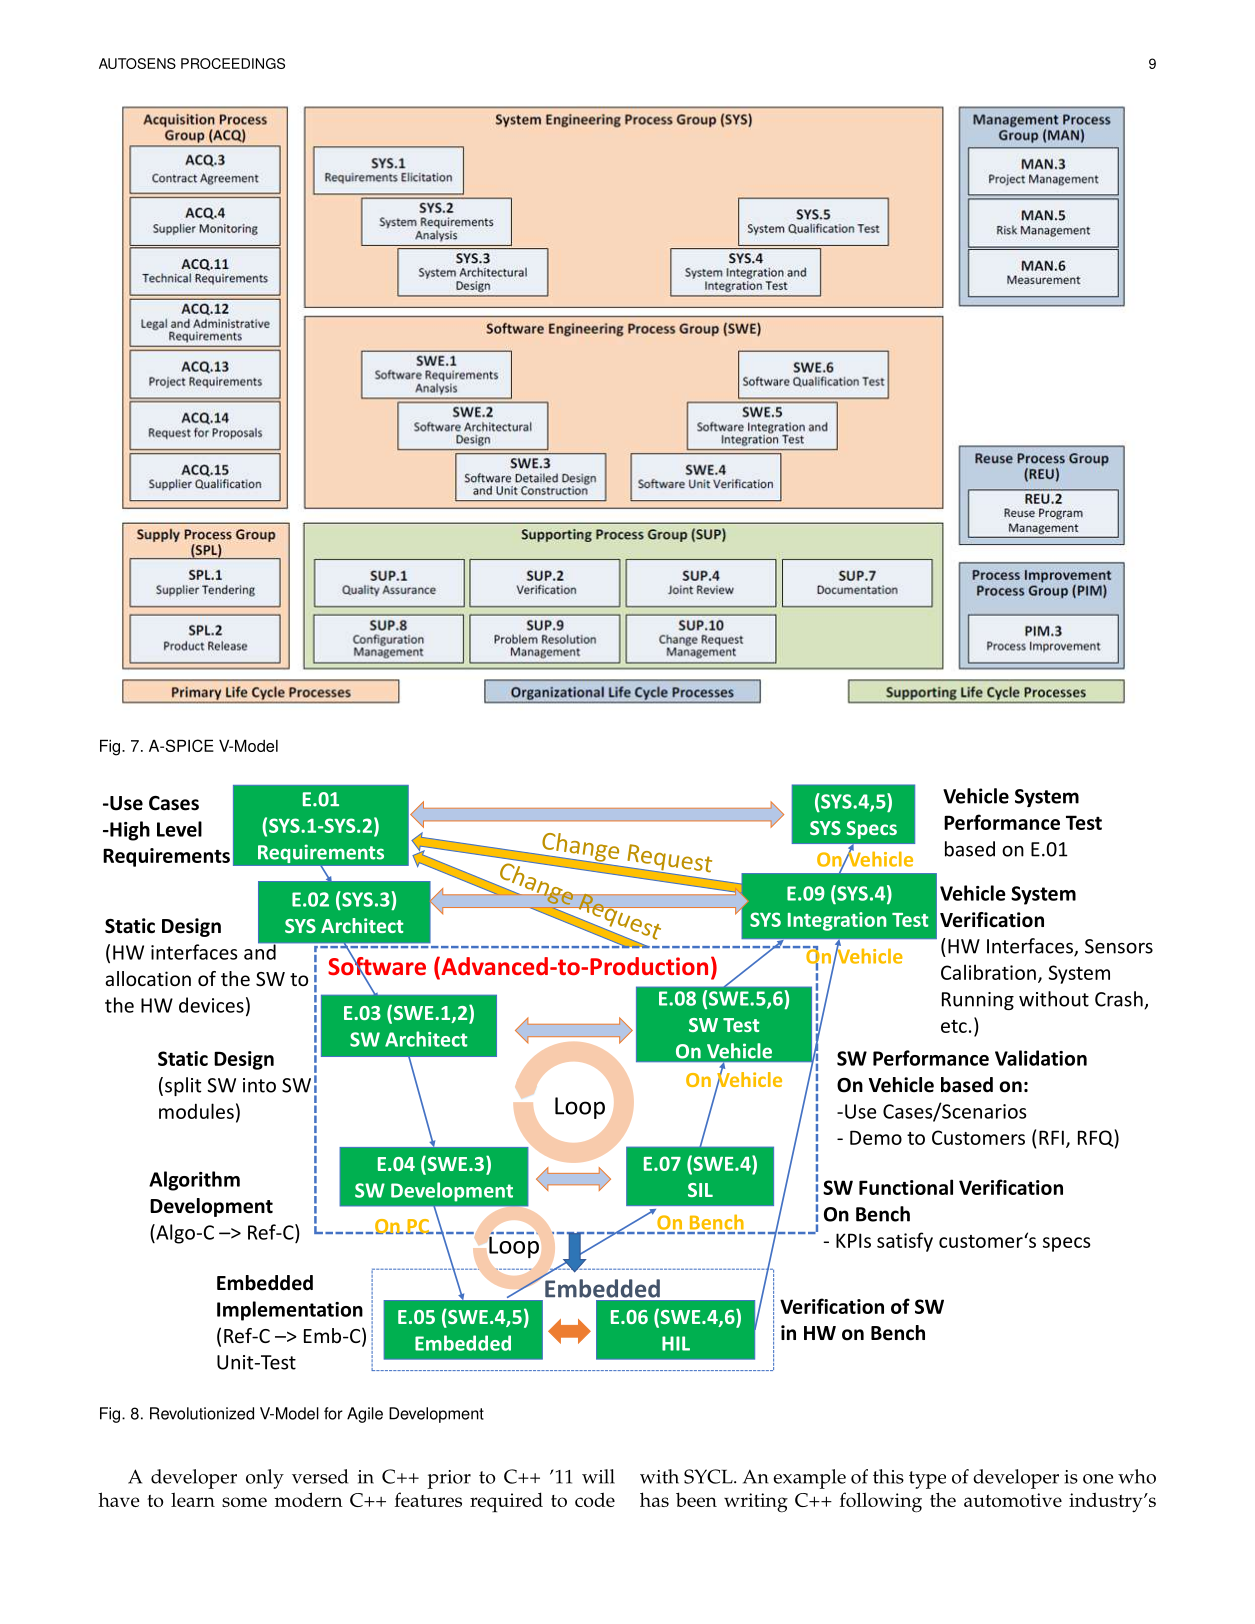 The width and height of the screenshot is (1255, 1624). I want to click on RFI, so click(1051, 1137).
